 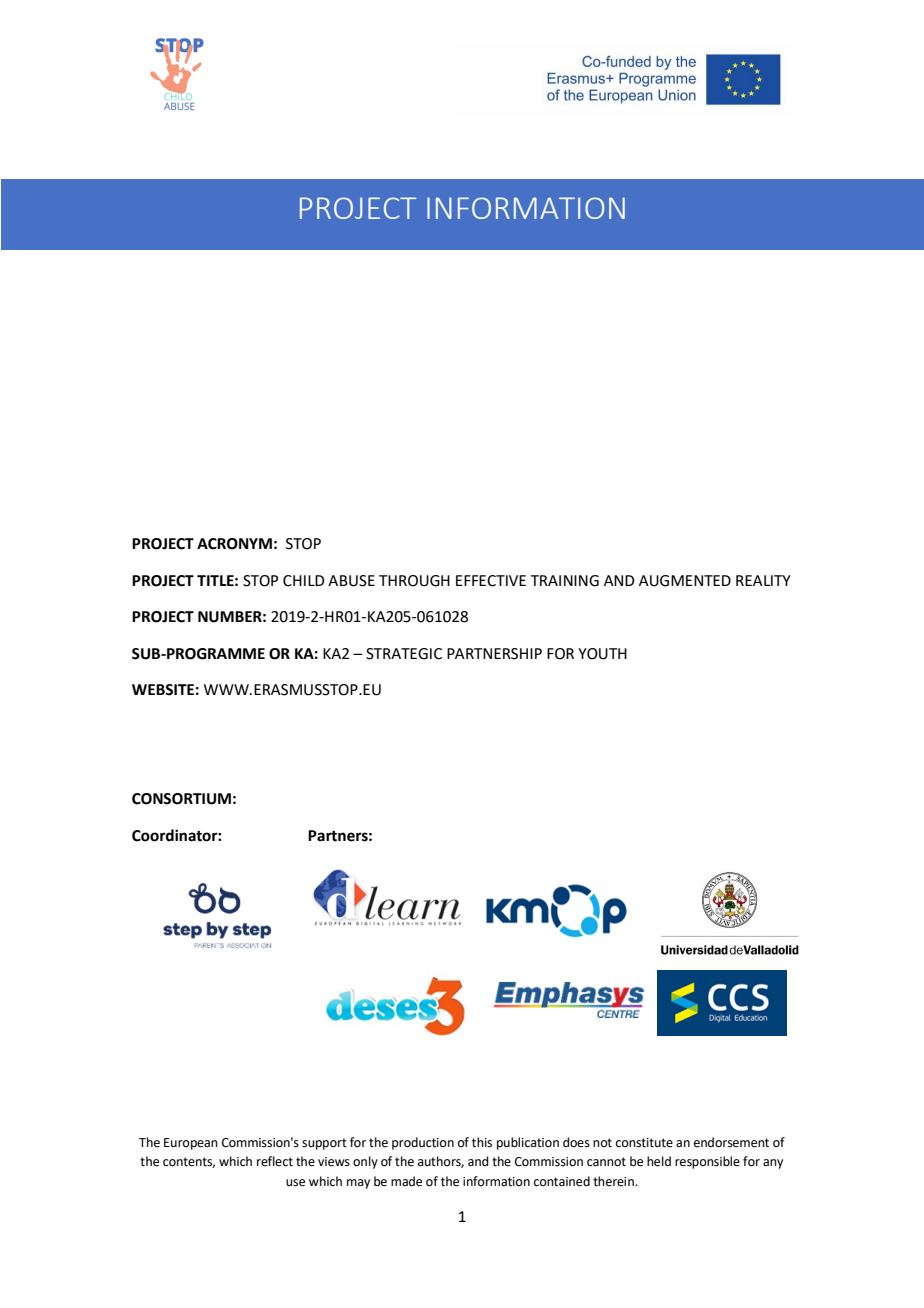 What do you see at coordinates (565, 581) in the screenshot?
I see `TRAINING` at bounding box center [565, 581].
